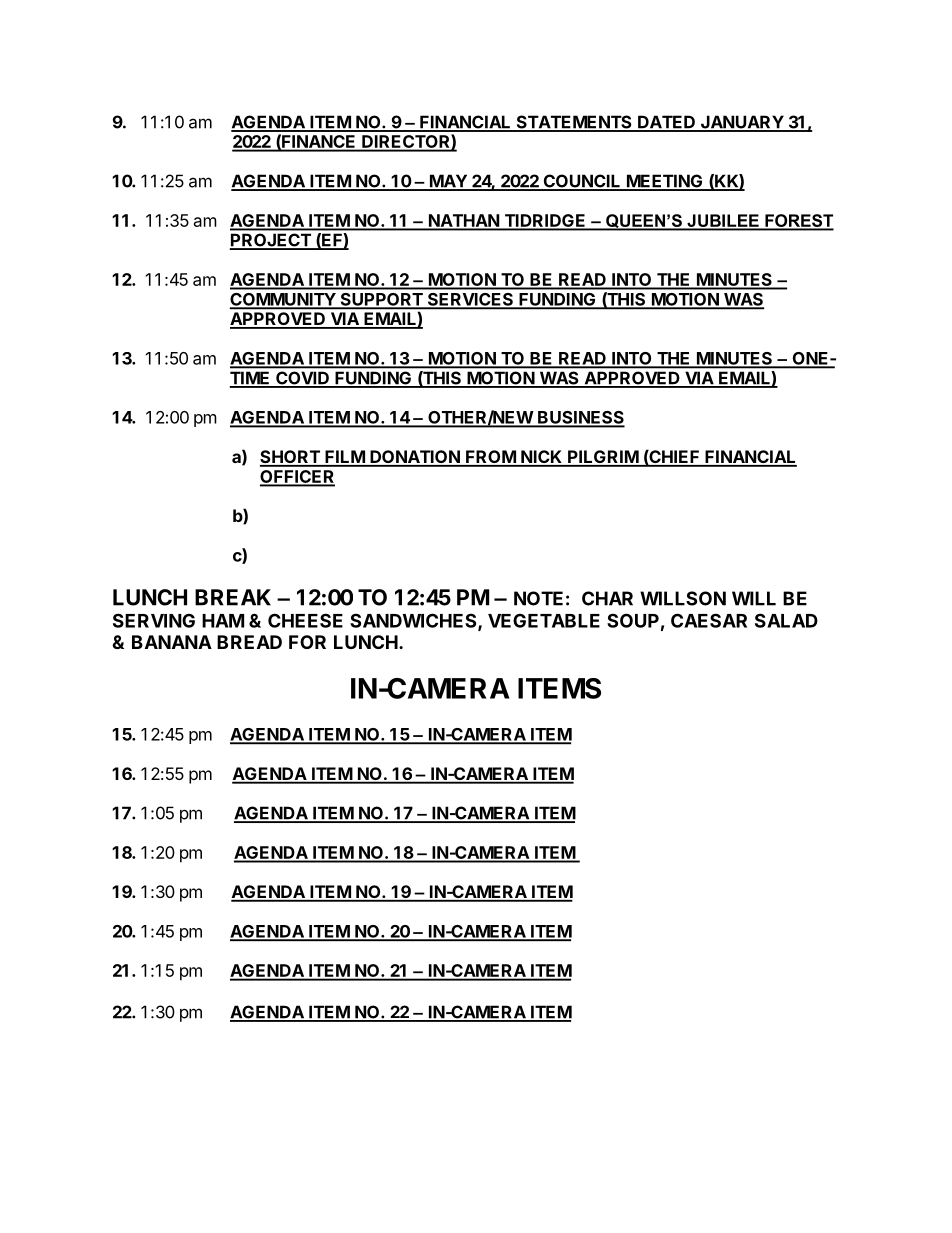 Image resolution: width=952 pixels, height=1233 pixels. I want to click on STATEMENTS, so click(574, 123).
